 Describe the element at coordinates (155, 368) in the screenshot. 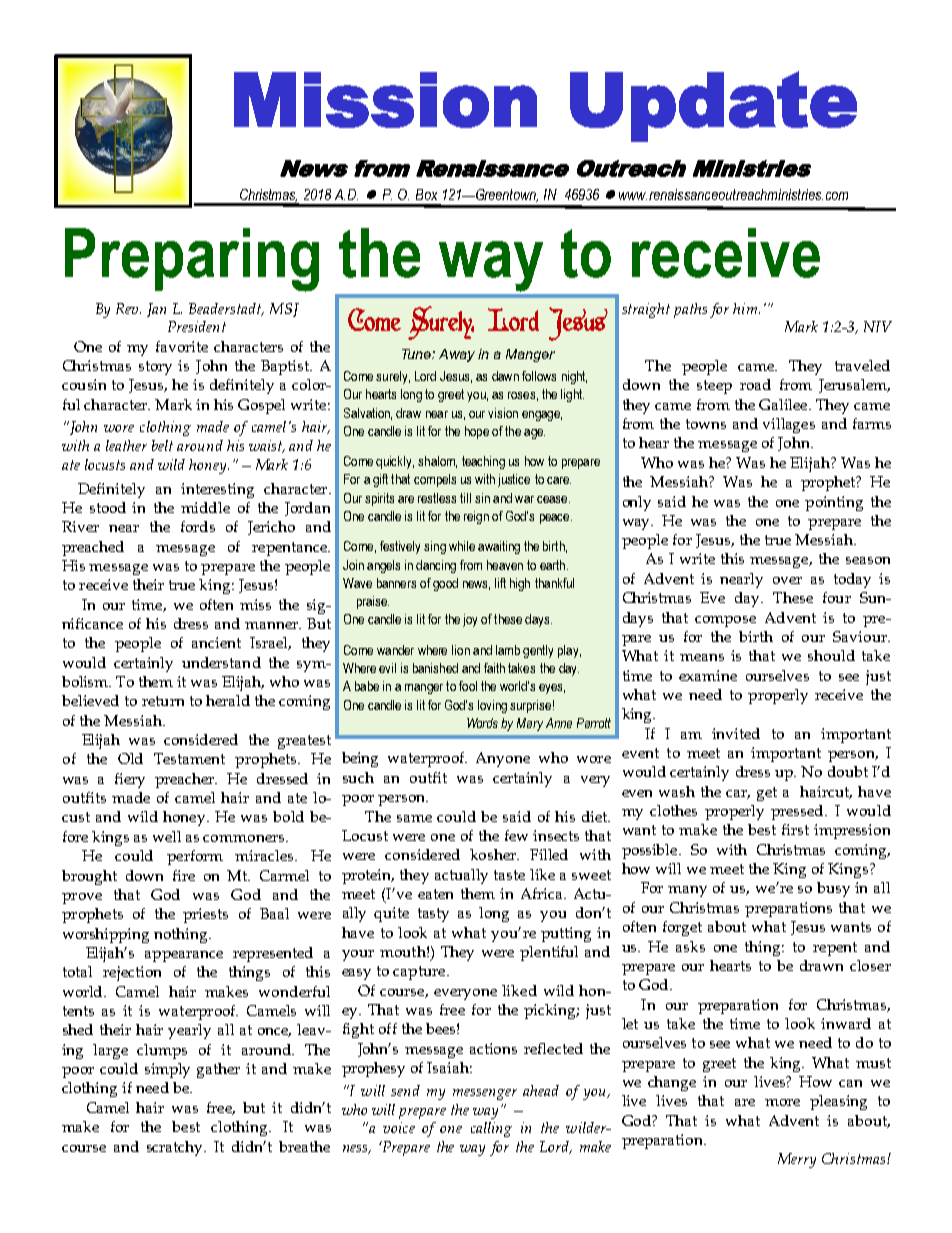

I see `story` at that location.
